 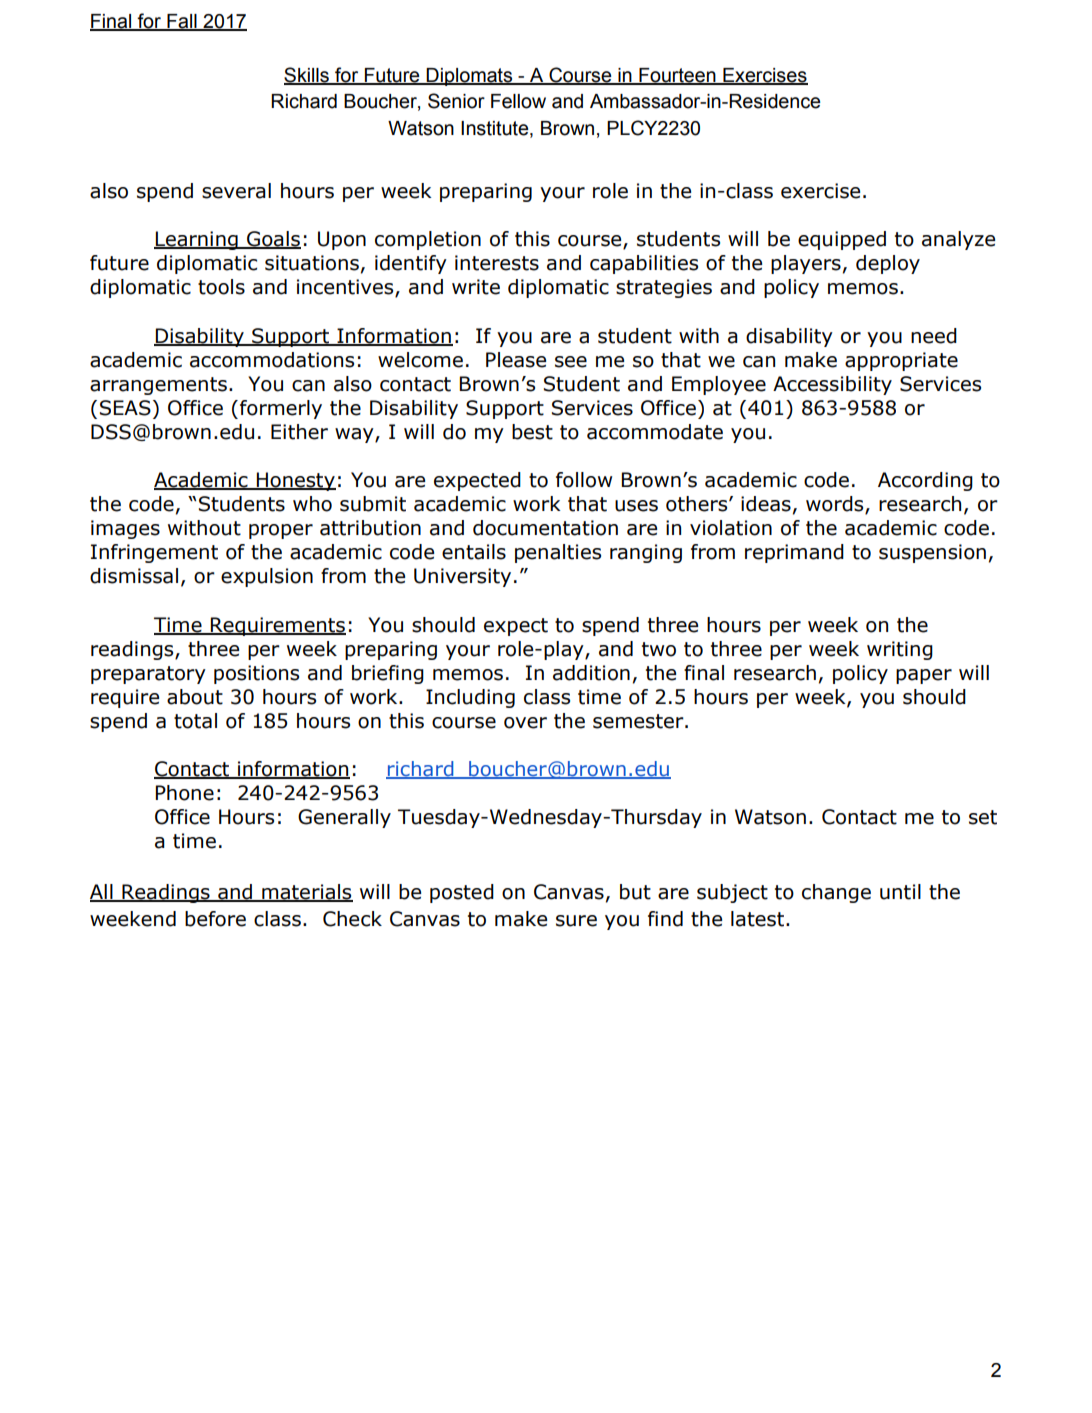 I want to click on see, so click(x=571, y=362).
